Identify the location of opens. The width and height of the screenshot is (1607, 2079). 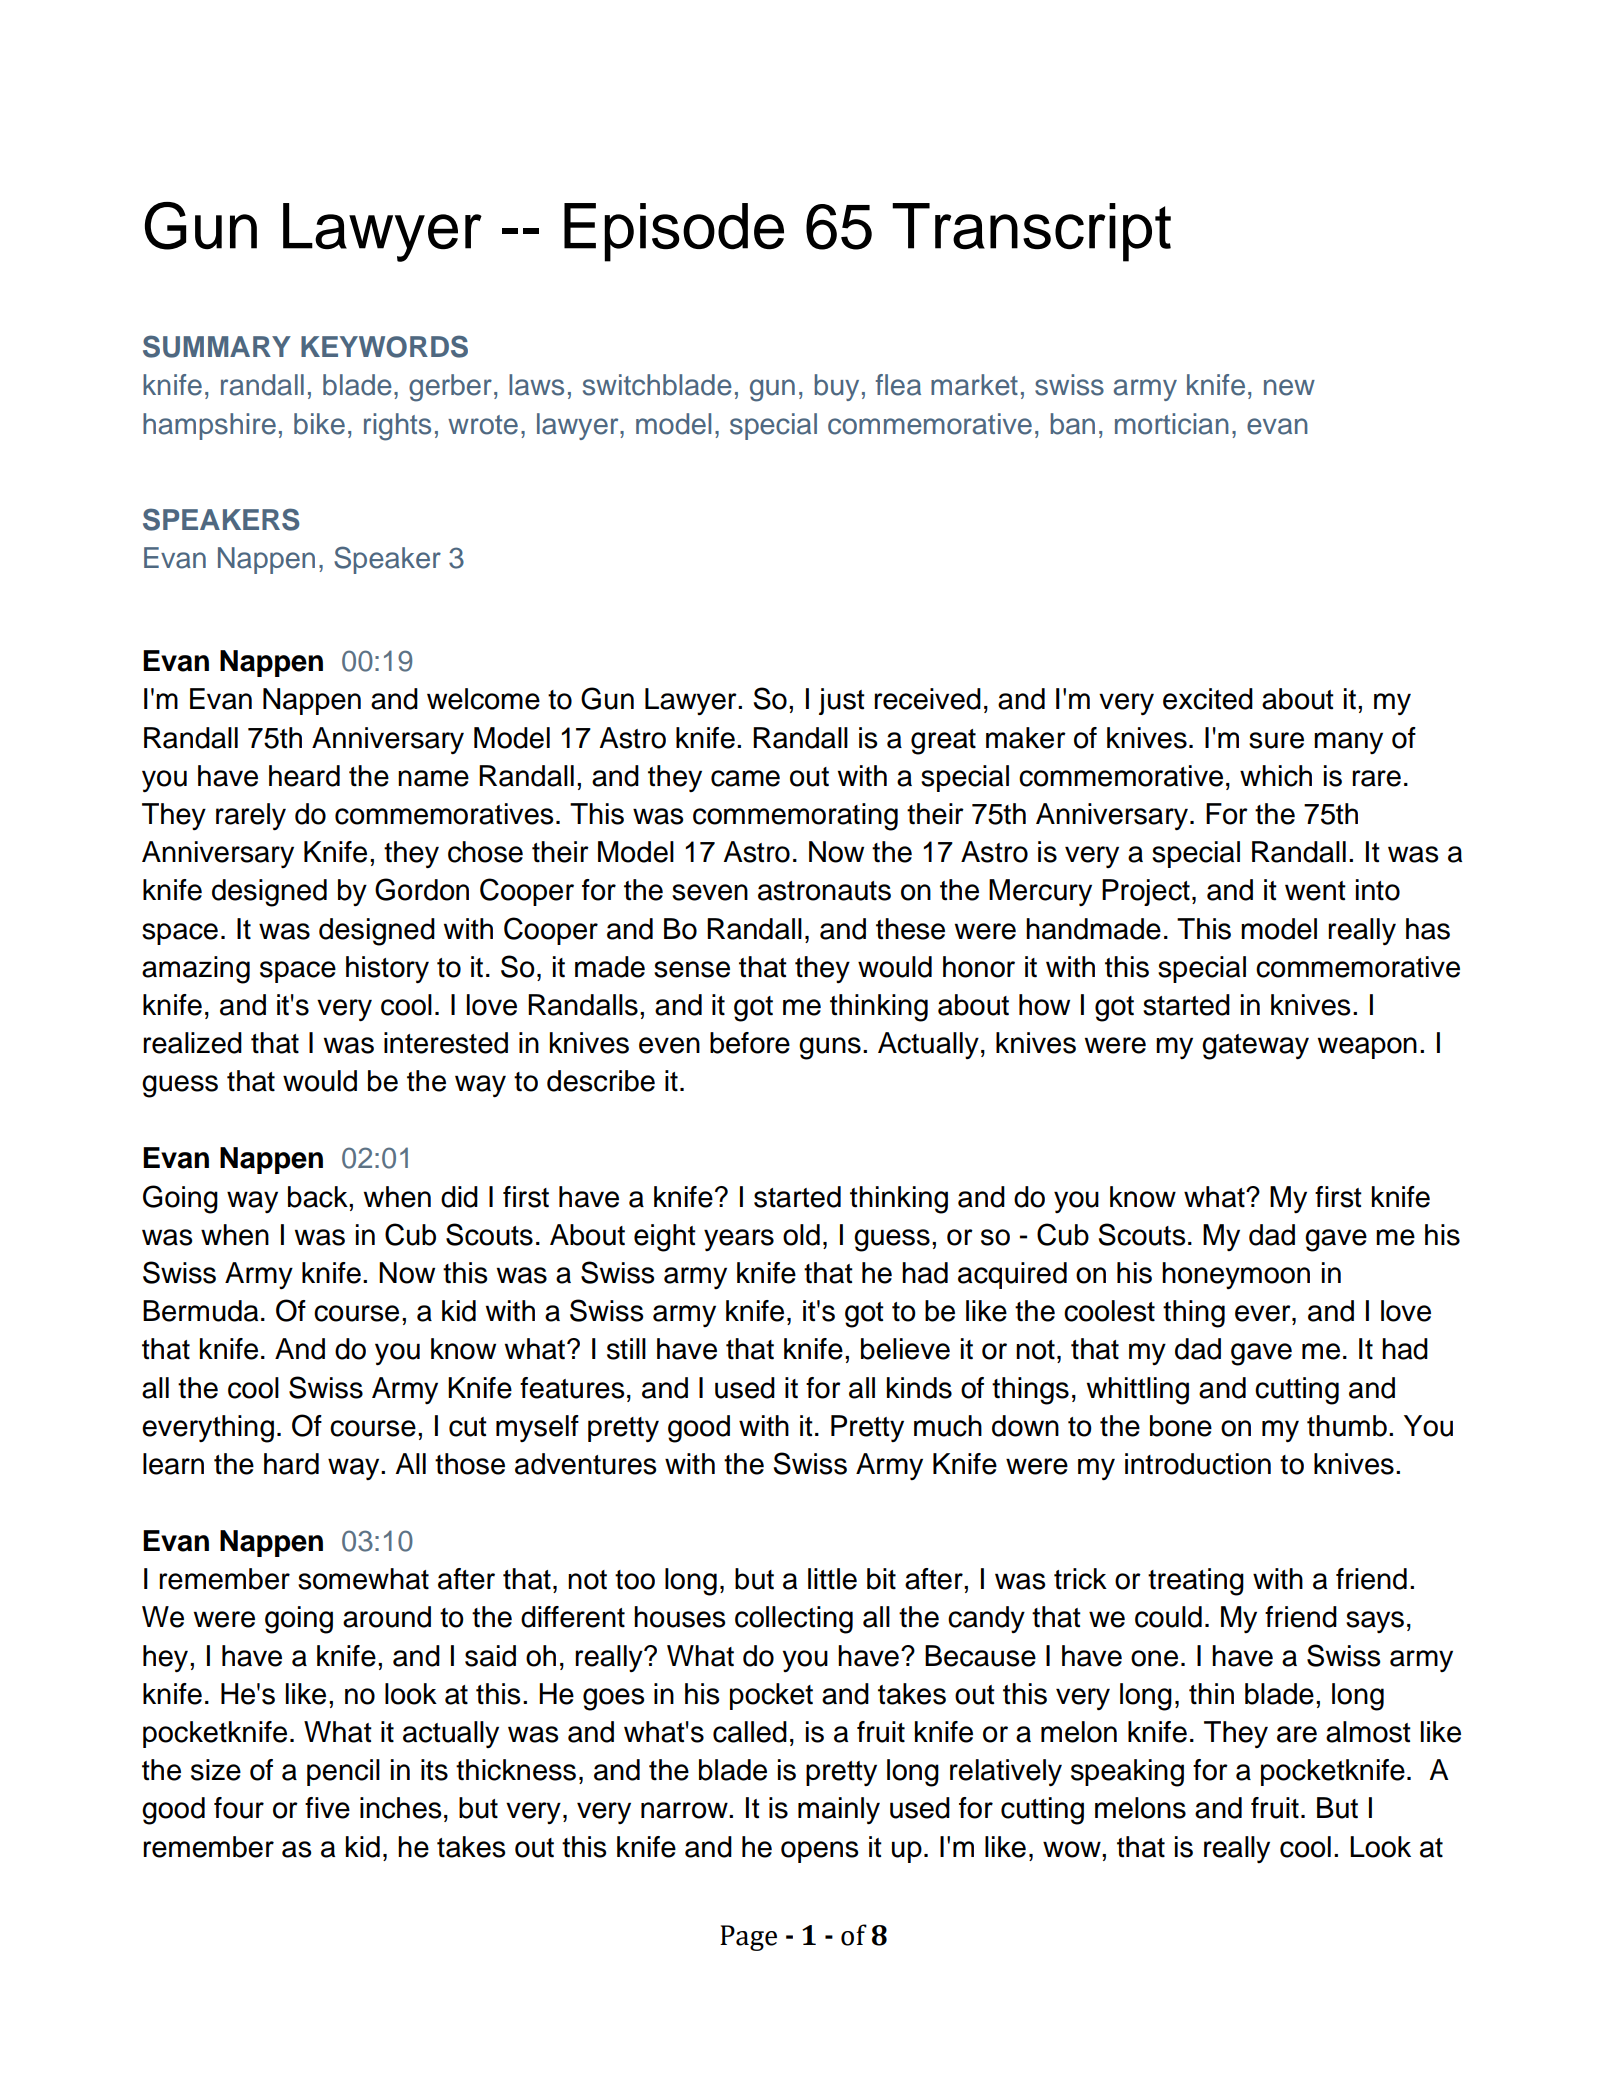
(820, 1852).
